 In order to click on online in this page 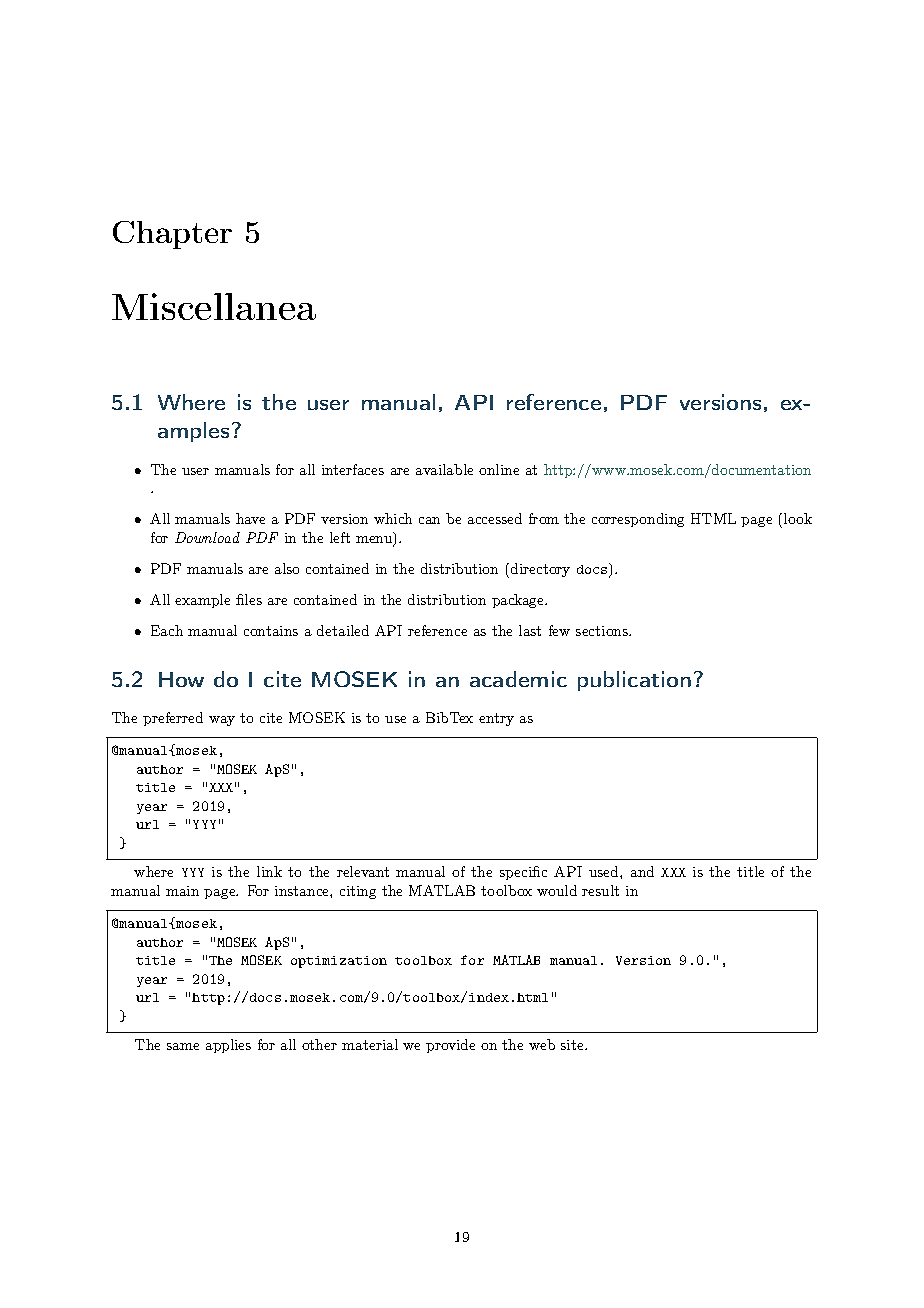, I will do `click(499, 469)`.
